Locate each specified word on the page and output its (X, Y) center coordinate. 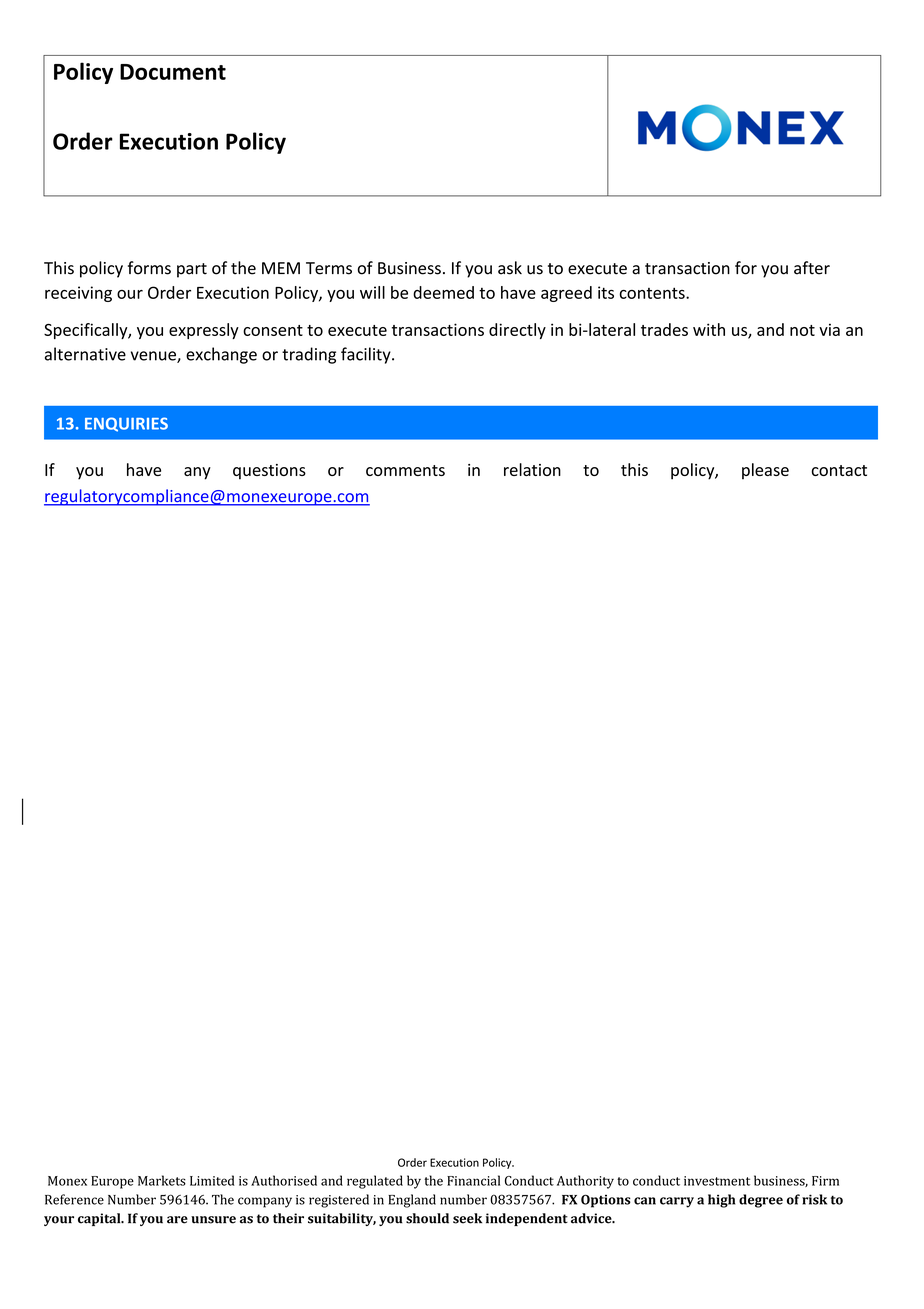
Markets (162, 1180)
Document (173, 72)
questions (269, 472)
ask (510, 268)
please (765, 471)
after (812, 268)
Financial (473, 1180)
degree (761, 1201)
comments (405, 470)
